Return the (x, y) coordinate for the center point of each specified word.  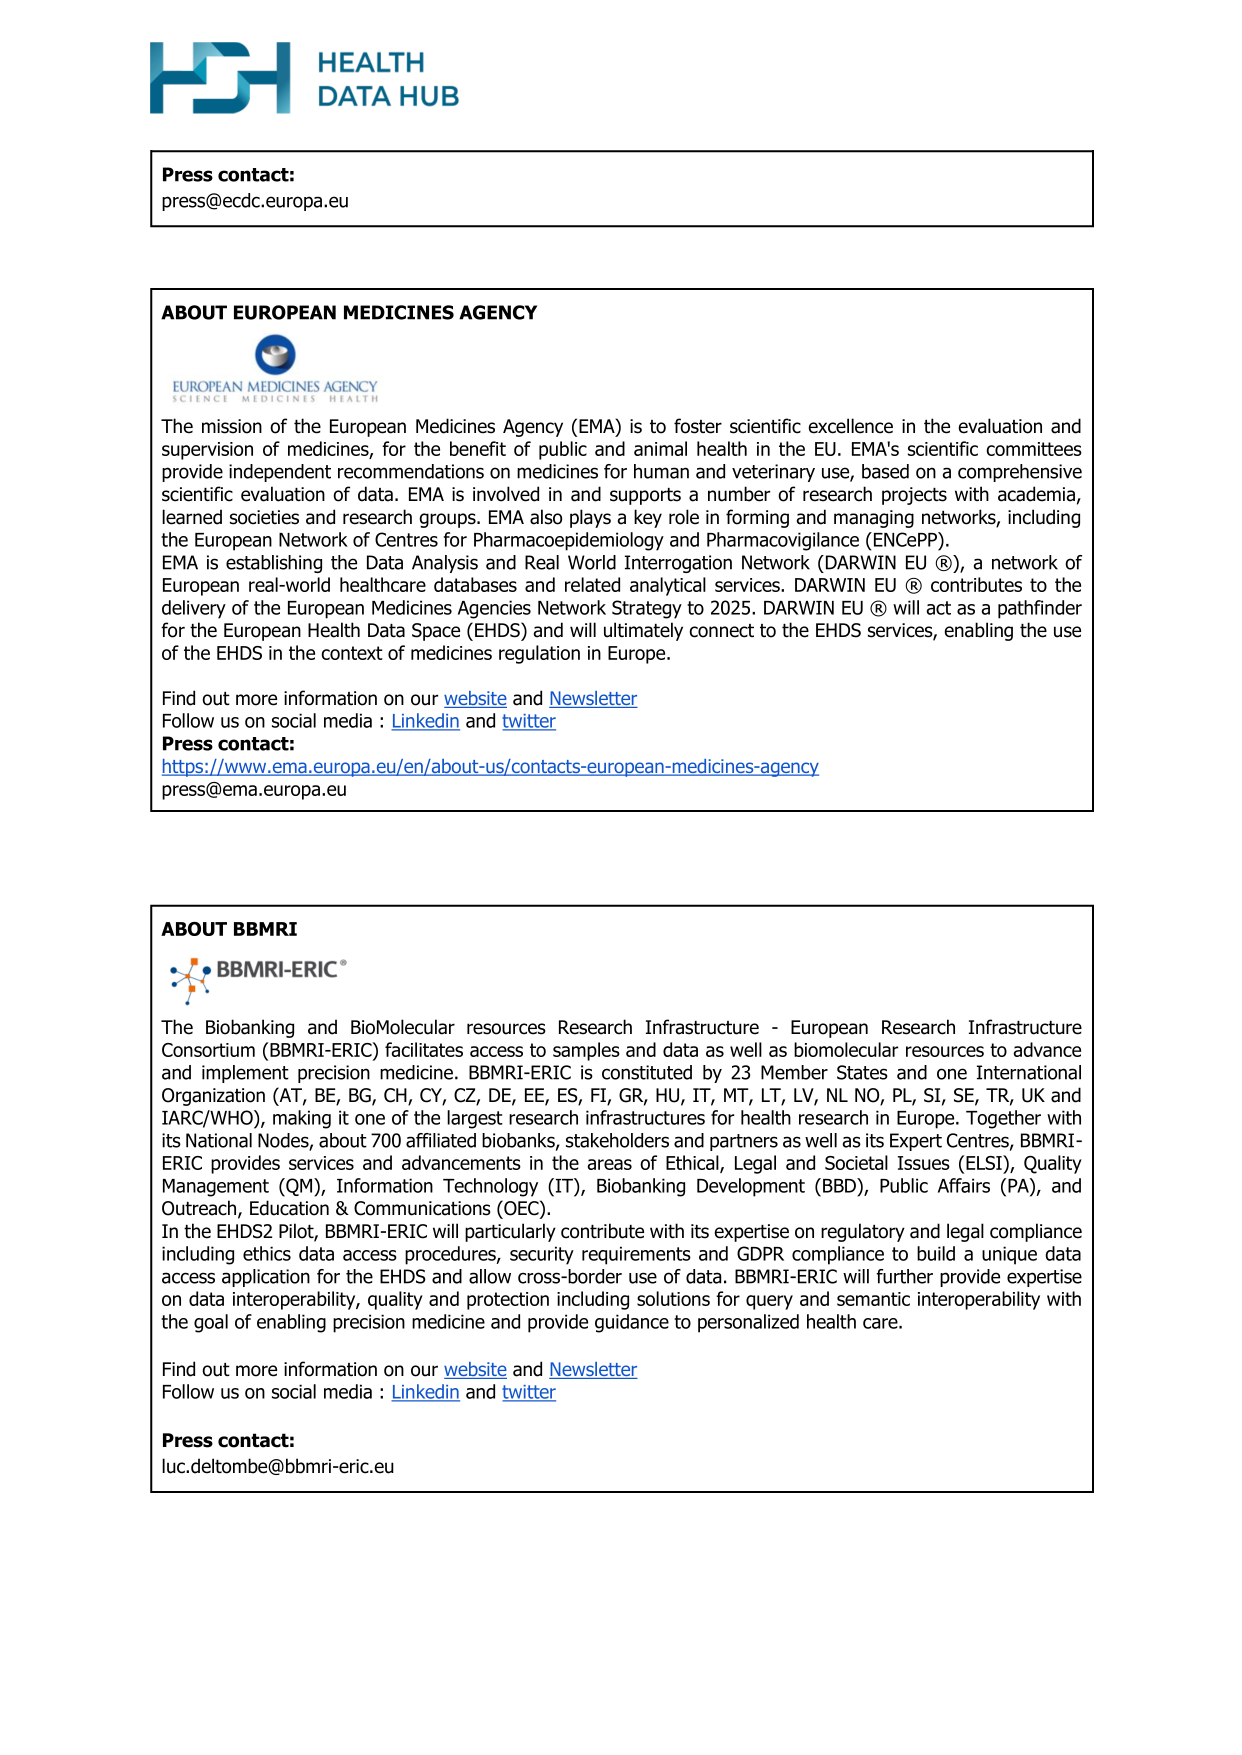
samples (586, 1051)
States (862, 1072)
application (266, 1278)
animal (660, 448)
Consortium (208, 1050)
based (885, 471)
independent (280, 473)
